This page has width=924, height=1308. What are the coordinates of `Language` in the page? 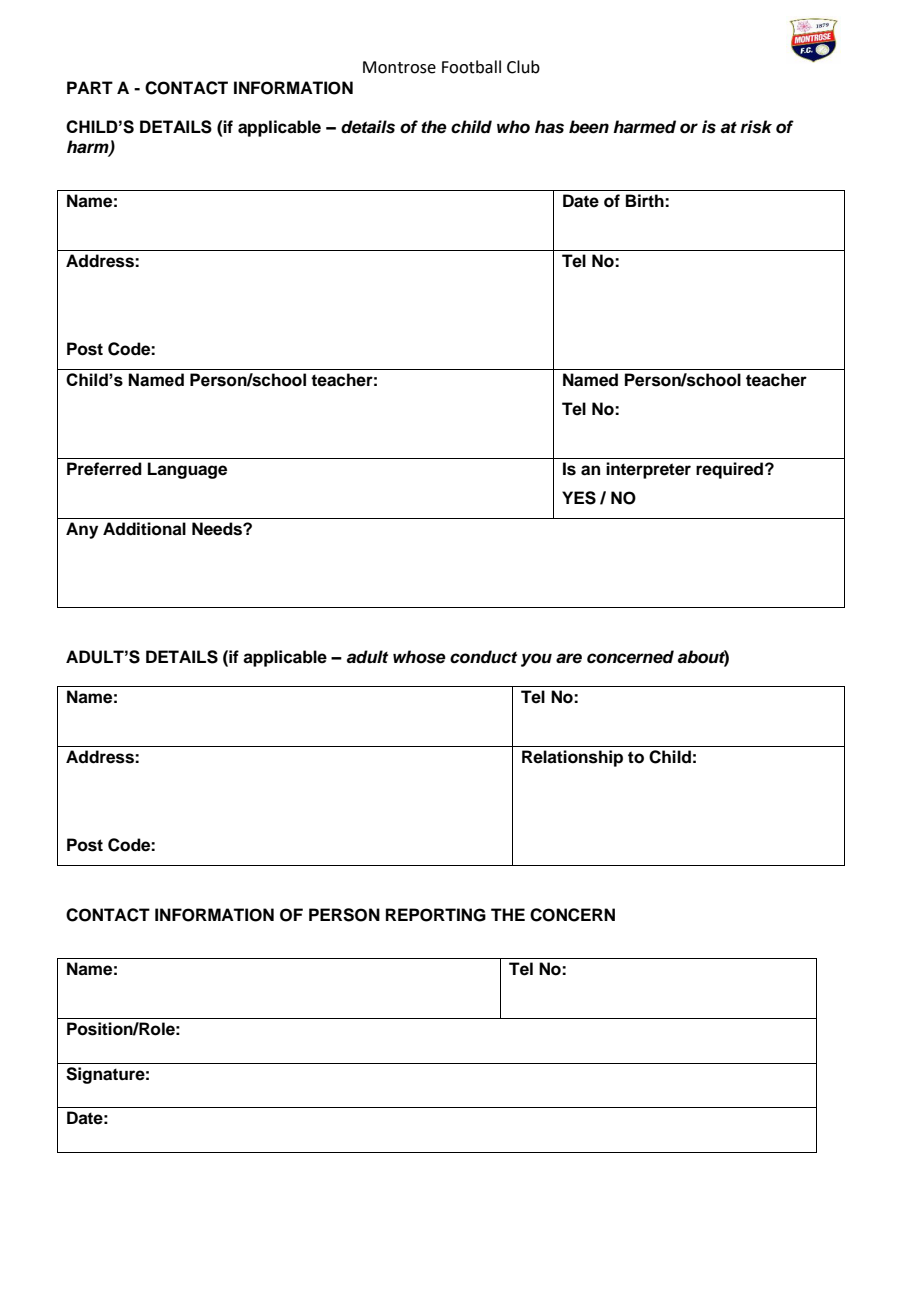 It's located at (187, 470).
